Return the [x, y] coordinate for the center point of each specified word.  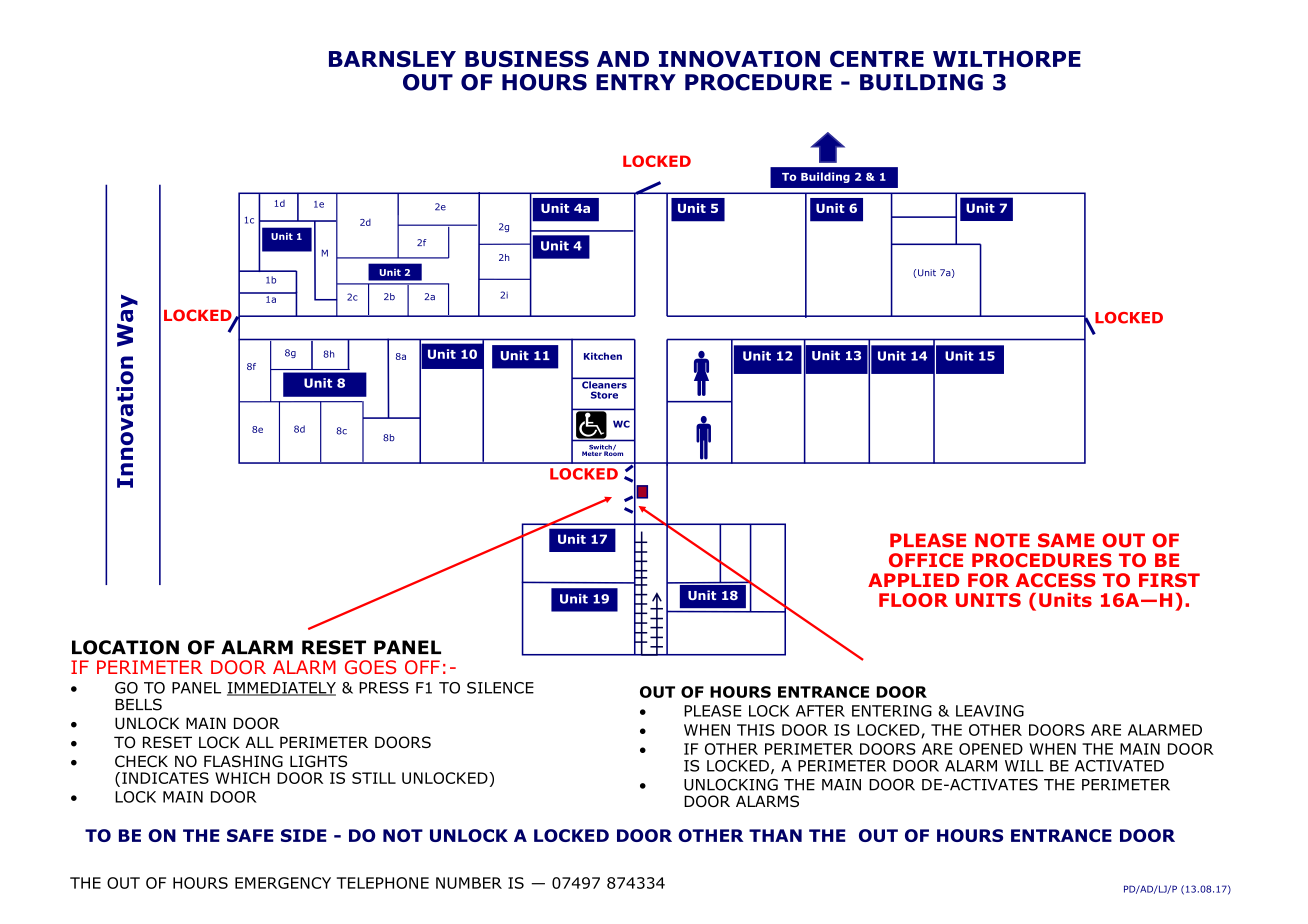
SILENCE [500, 688]
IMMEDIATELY [281, 689]
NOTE [1002, 540]
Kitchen [603, 356]
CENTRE [877, 58]
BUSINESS [527, 58]
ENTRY [636, 82]
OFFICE [926, 560]
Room [613, 452]
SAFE [250, 835]
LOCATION [125, 647]
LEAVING [990, 711]
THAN [775, 835]
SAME [1066, 540]
